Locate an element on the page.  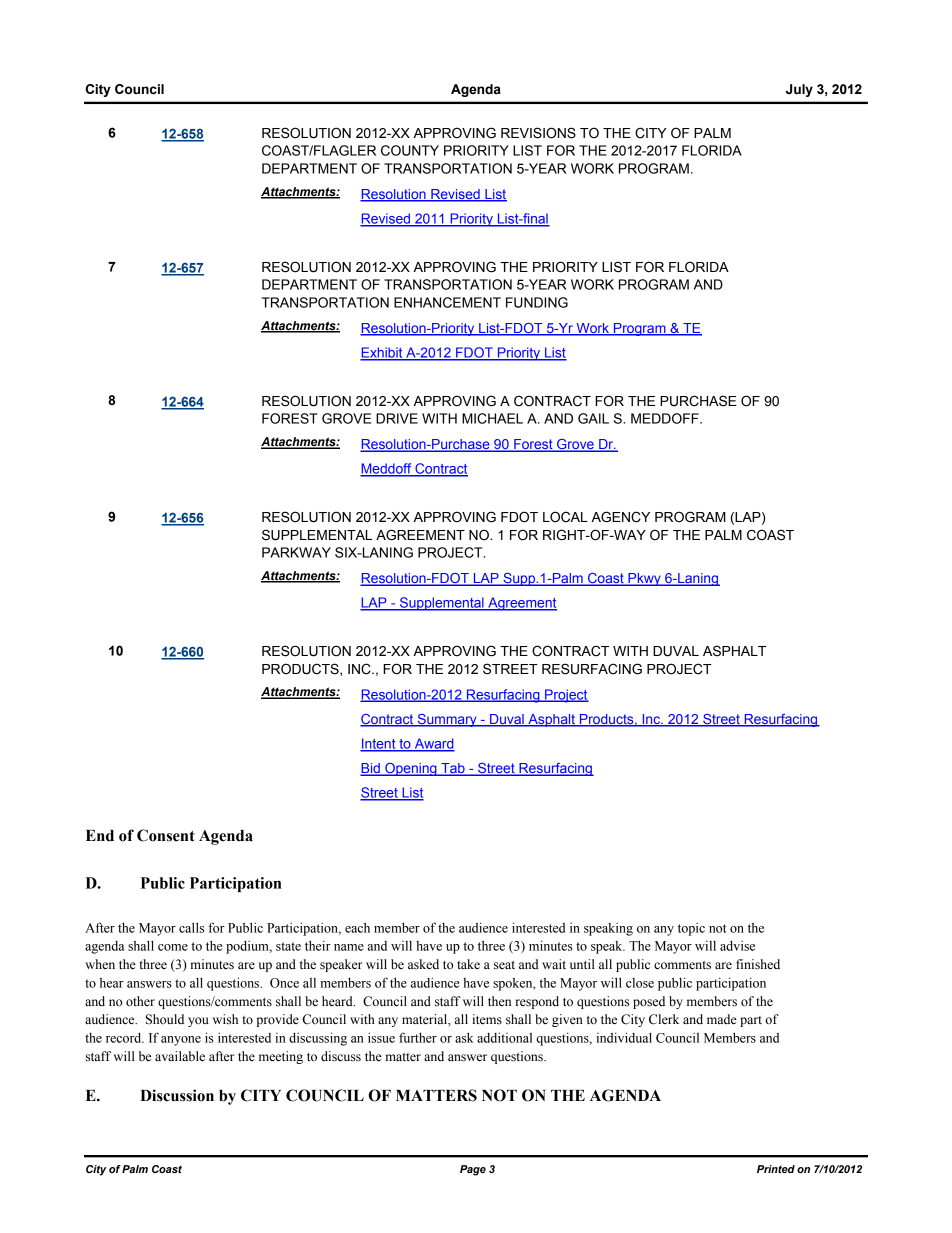
COUNTY is located at coordinates (410, 150).
